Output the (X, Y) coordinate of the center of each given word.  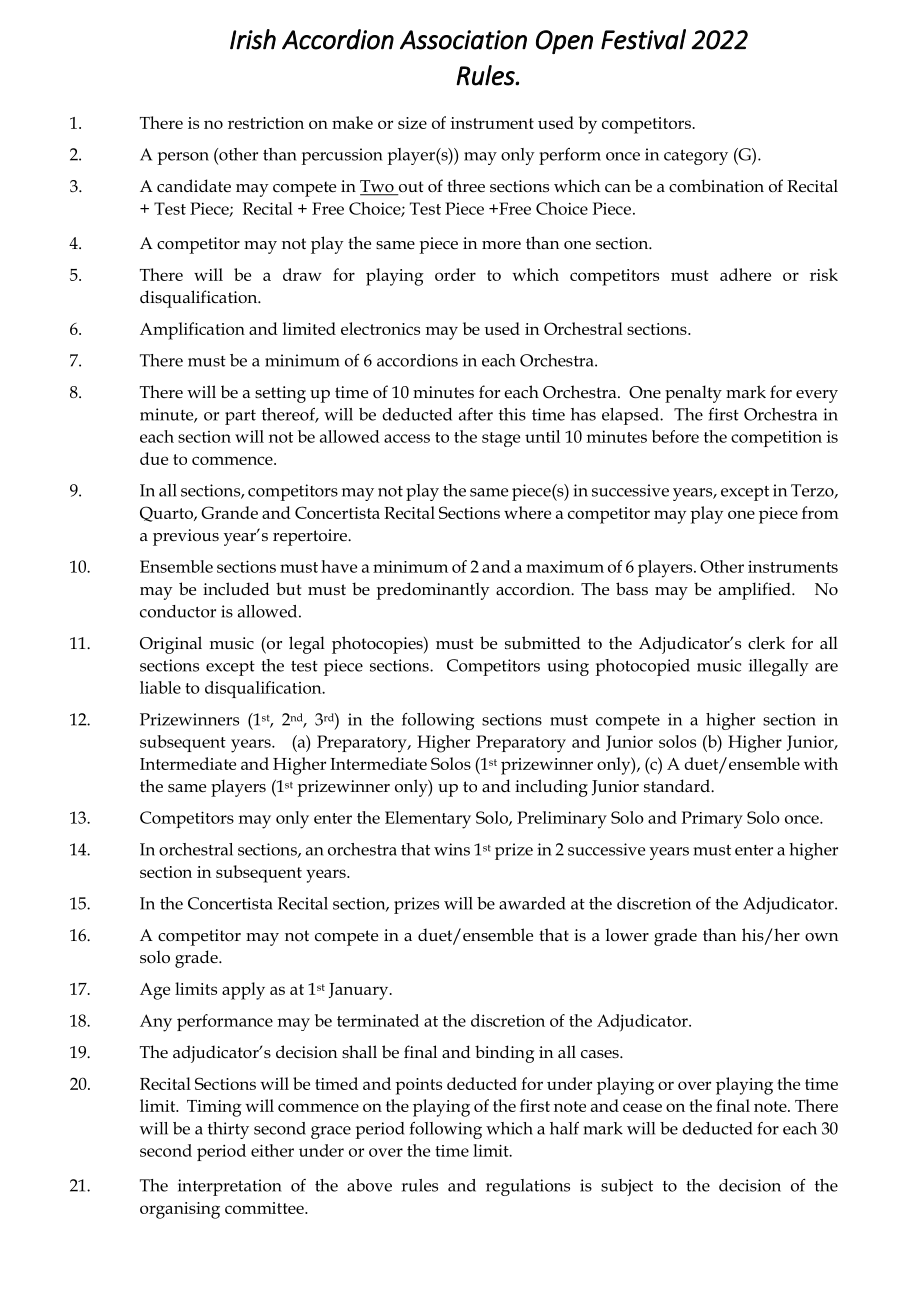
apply (243, 991)
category (696, 157)
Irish (253, 39)
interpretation (230, 1187)
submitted (543, 643)
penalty (693, 394)
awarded (532, 903)
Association (463, 40)
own (821, 937)
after (476, 414)
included (236, 589)
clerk (766, 643)
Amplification (192, 331)
